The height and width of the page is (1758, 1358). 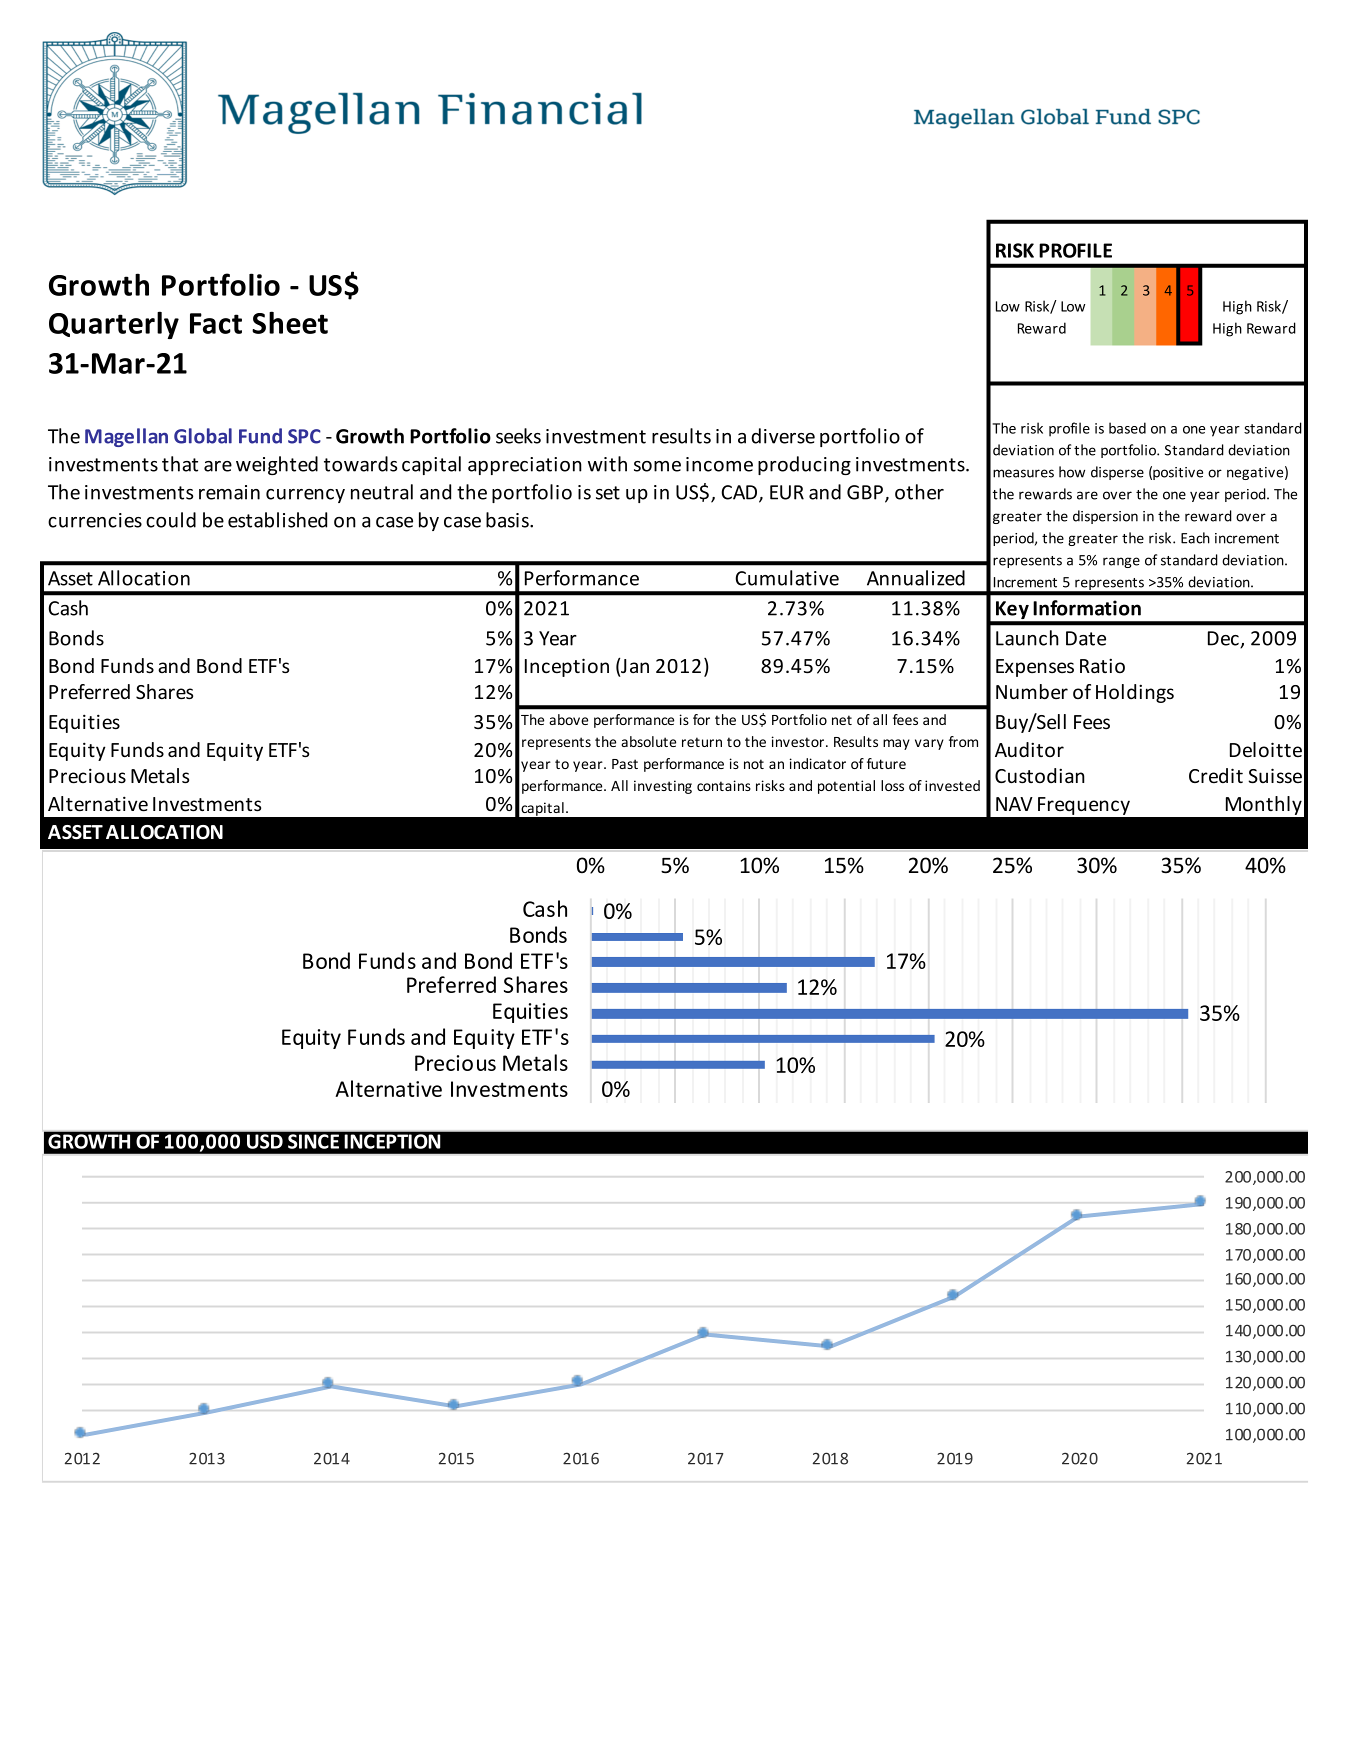 What do you see at coordinates (1127, 428) in the page?
I see `based` at bounding box center [1127, 428].
